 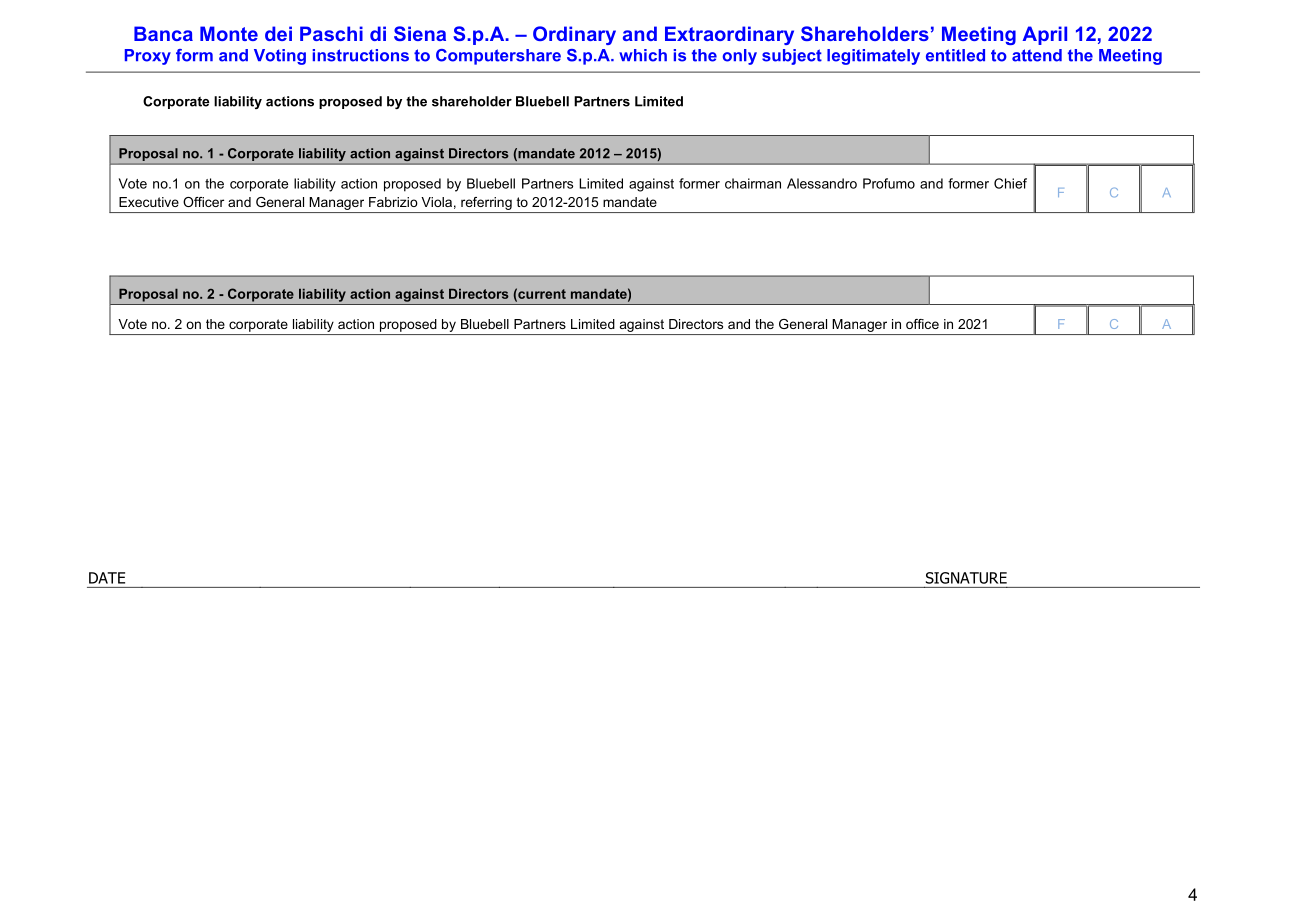 What do you see at coordinates (643, 55) in the image?
I see `which` at bounding box center [643, 55].
